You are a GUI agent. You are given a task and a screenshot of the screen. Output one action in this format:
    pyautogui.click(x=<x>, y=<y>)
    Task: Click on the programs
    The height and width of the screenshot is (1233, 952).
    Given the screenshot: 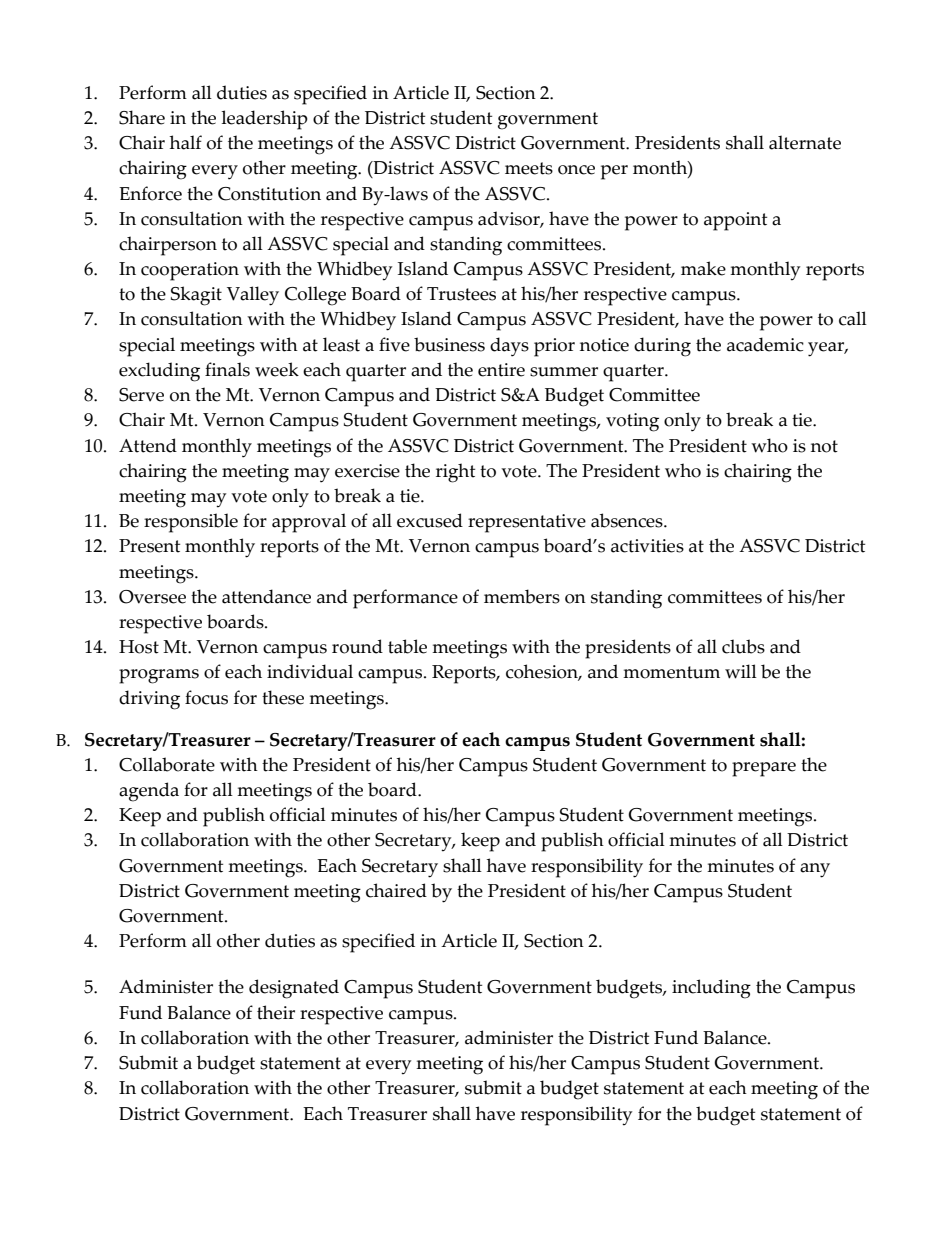 What is the action you would take?
    pyautogui.click(x=159, y=676)
